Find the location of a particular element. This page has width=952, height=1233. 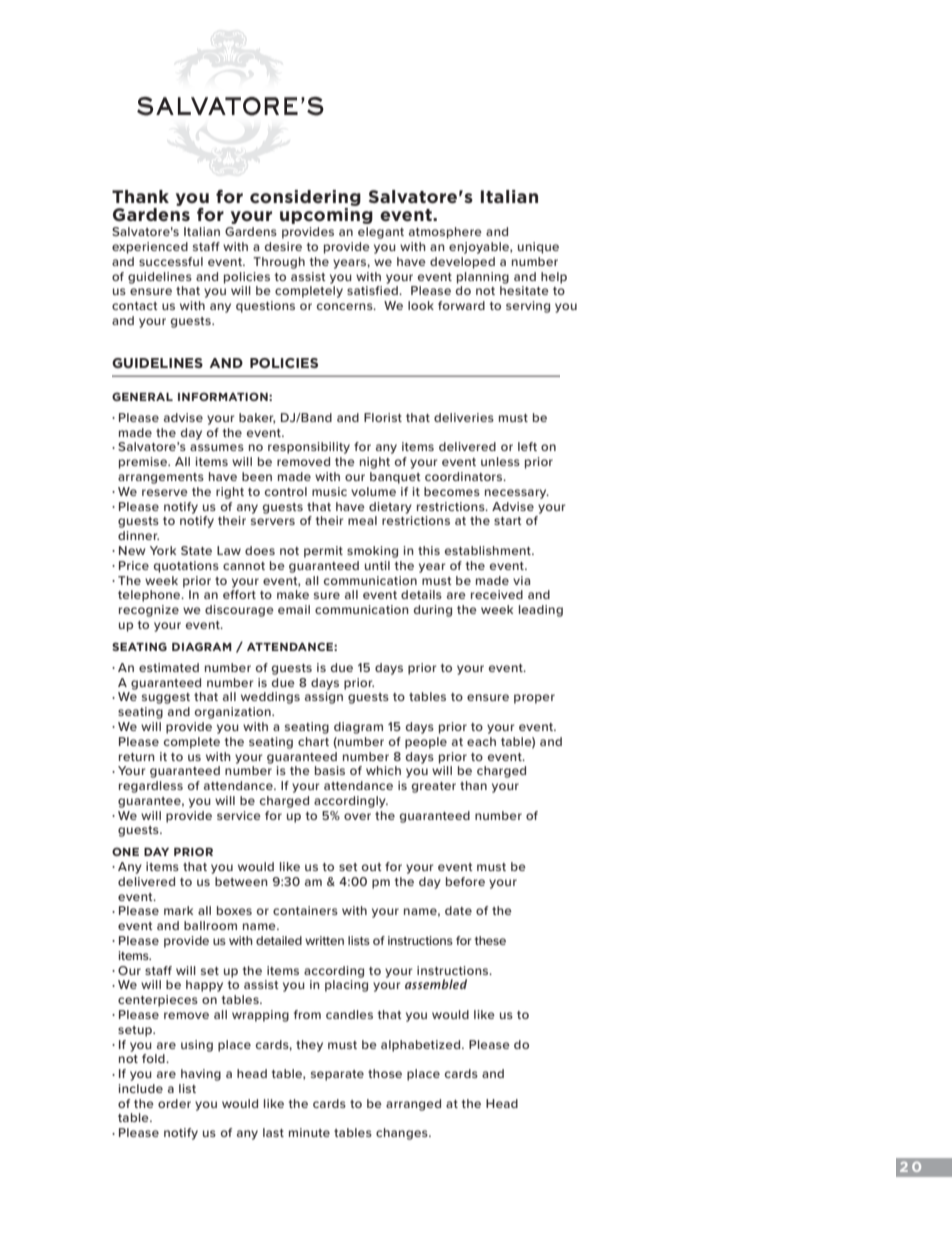

unless is located at coordinates (500, 461).
